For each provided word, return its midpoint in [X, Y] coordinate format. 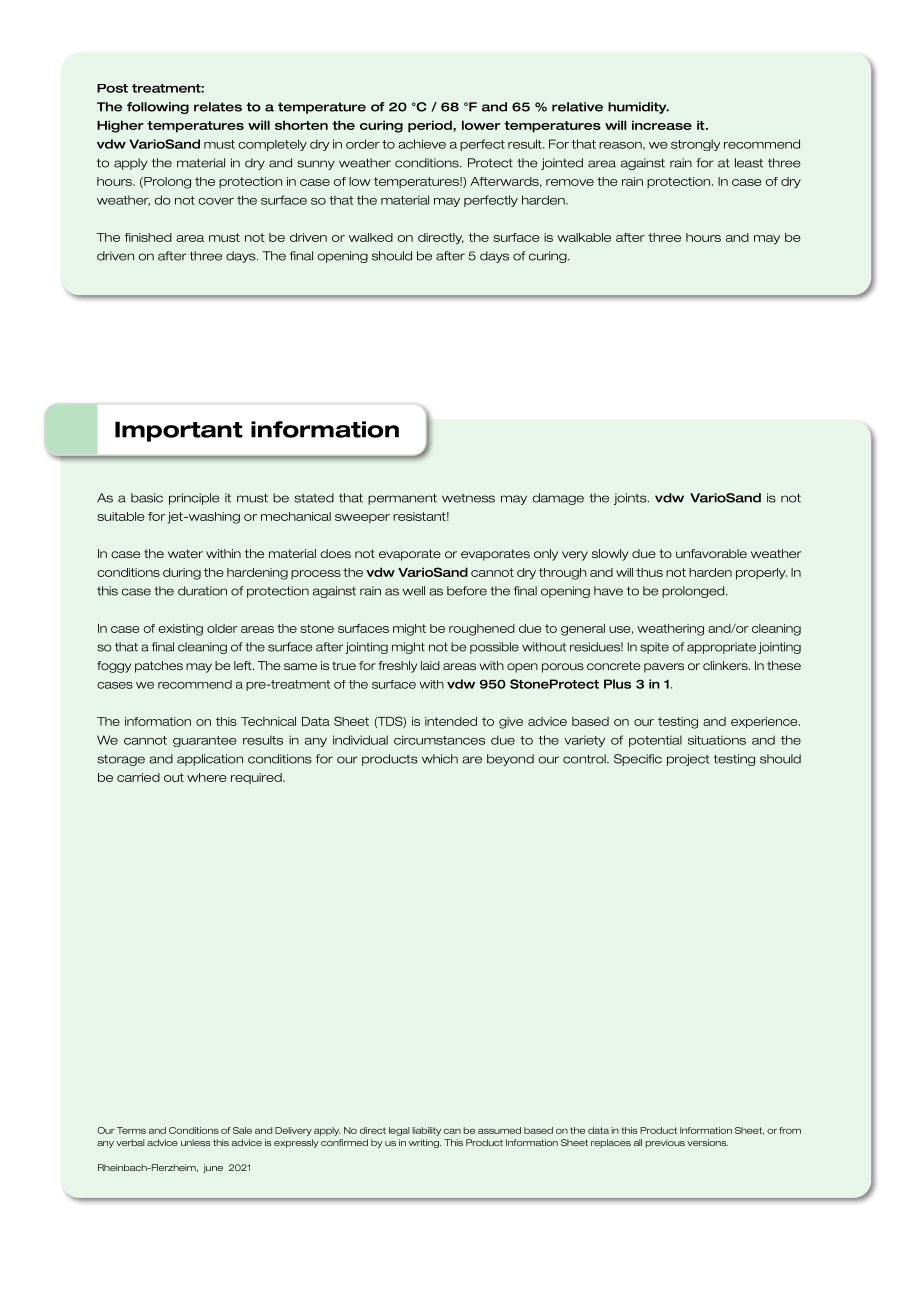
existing [180, 630]
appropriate [721, 648]
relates [218, 107]
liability [426, 1131]
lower [481, 125]
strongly [695, 145]
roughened [482, 630]
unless [195, 1142]
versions [707, 1142]
